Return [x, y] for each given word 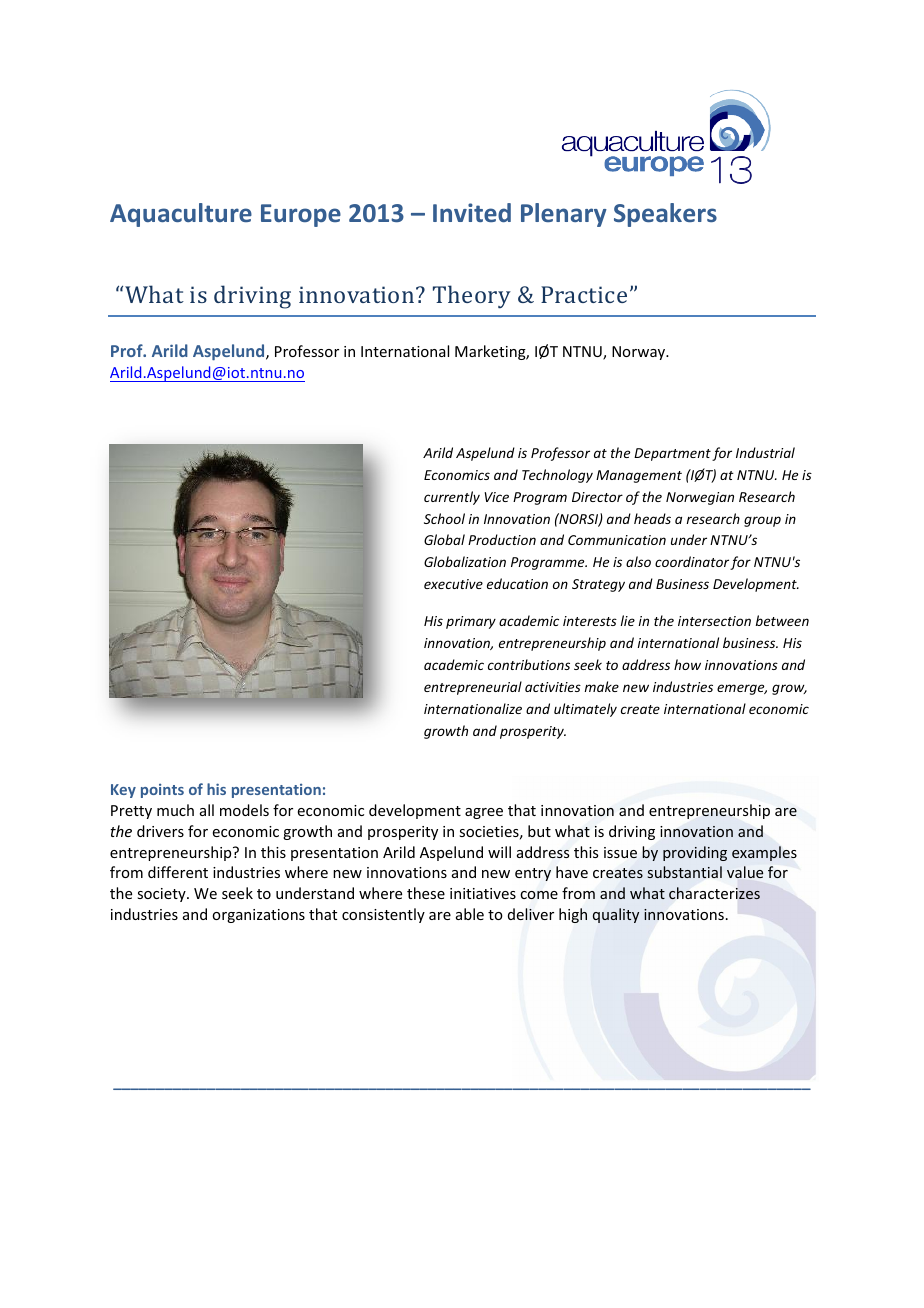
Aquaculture [181, 215]
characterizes [714, 893]
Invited [472, 212]
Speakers [665, 215]
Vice [496, 497]
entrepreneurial [473, 688]
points [162, 791]
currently [452, 498]
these [426, 893]
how [687, 664]
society [162, 895]
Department [672, 454]
